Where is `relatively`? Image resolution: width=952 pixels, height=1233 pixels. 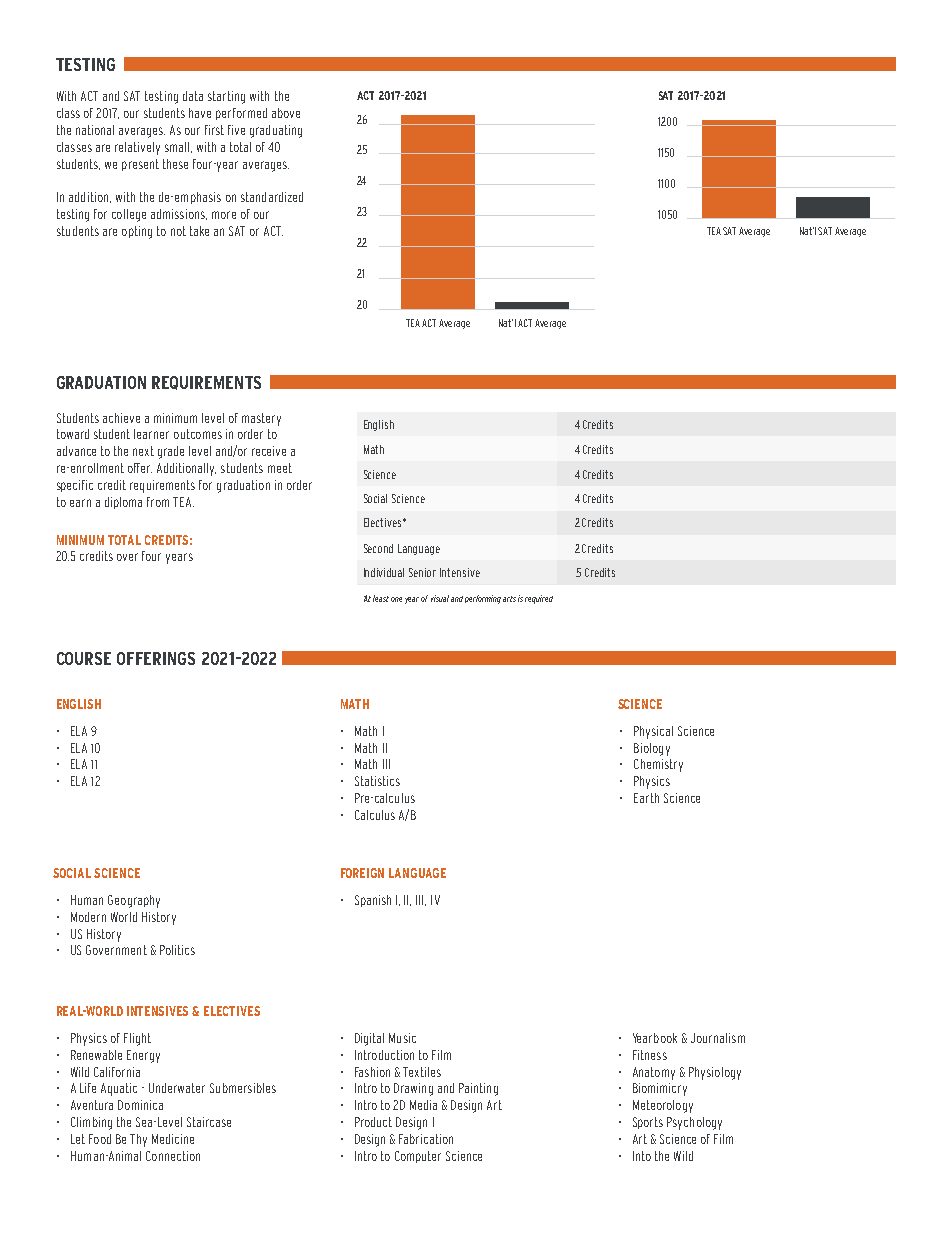 relatively is located at coordinates (137, 148).
